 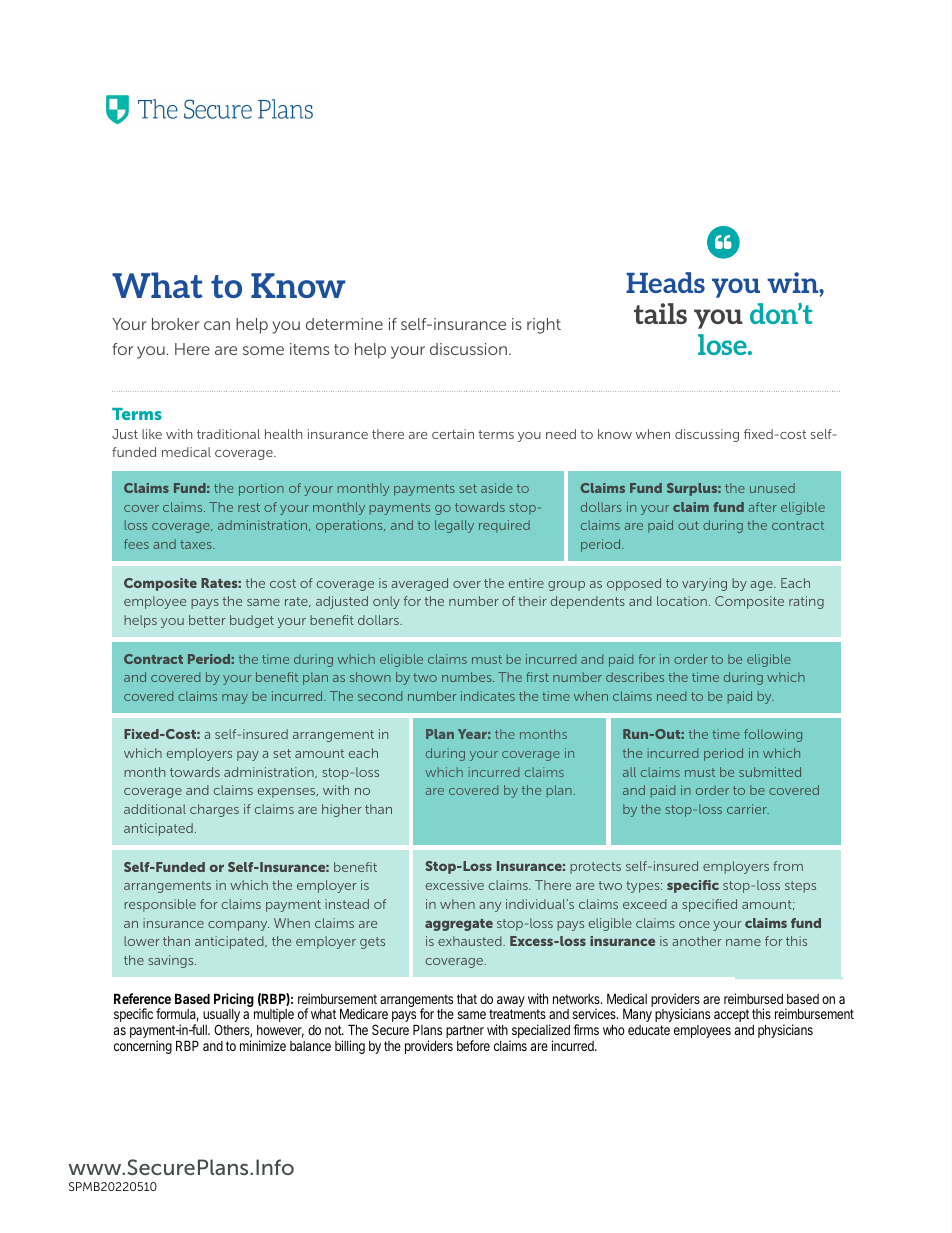 I want to click on varying, so click(x=704, y=584).
